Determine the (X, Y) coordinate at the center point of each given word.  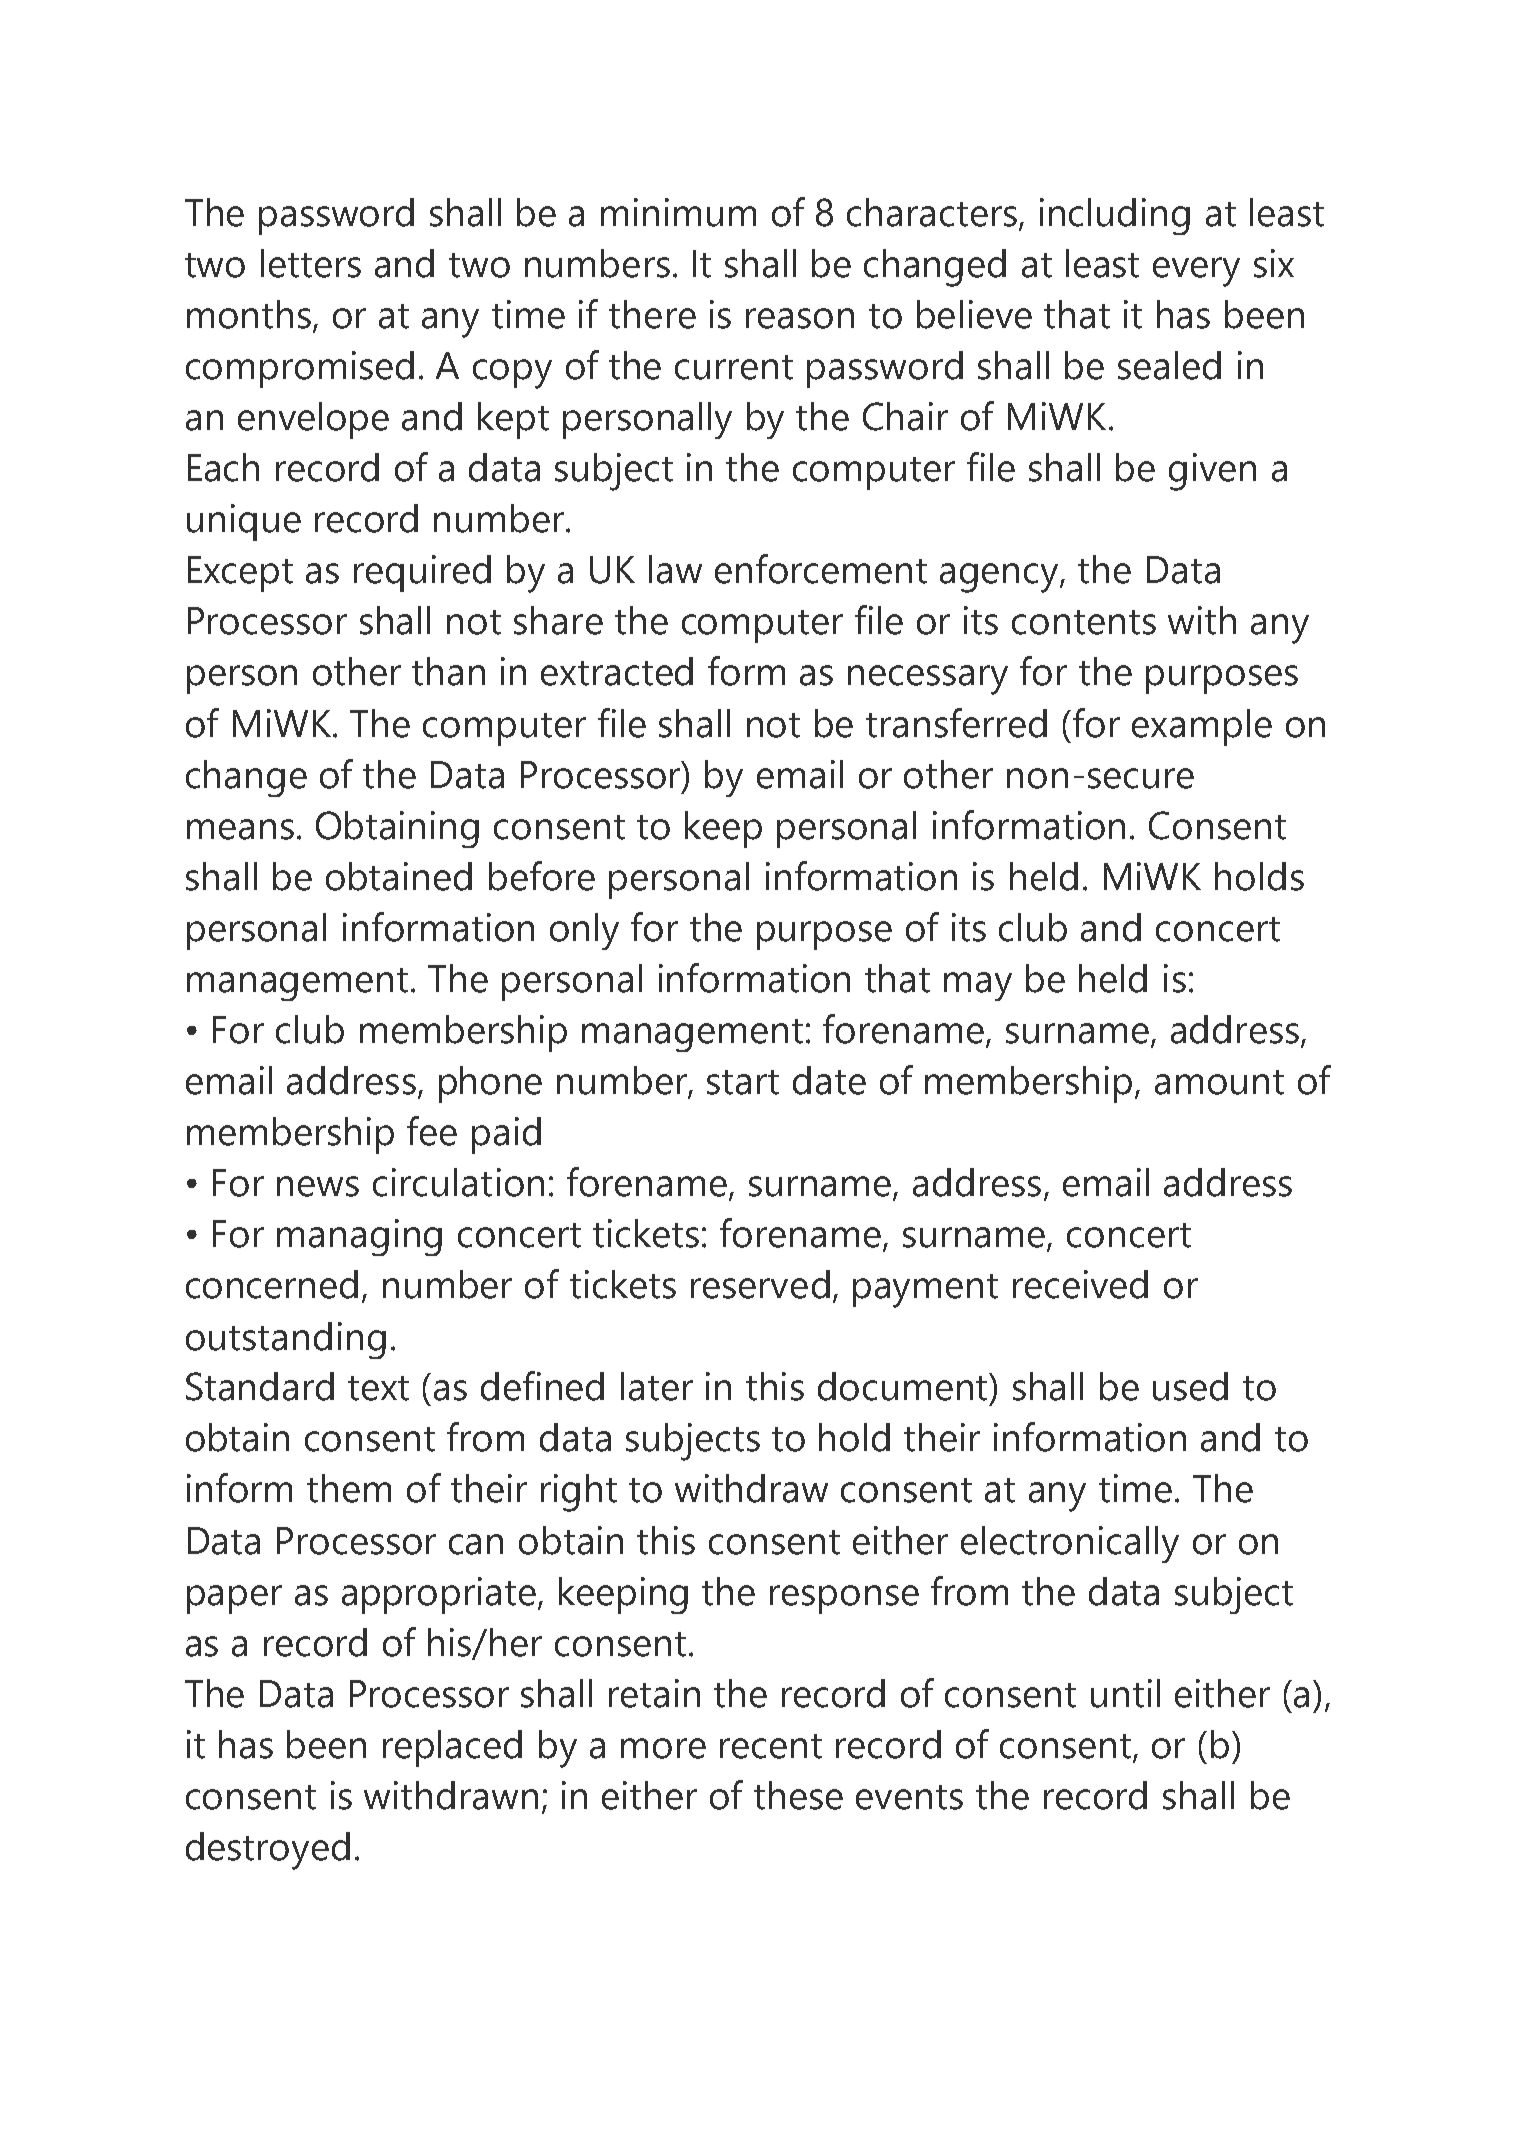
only (584, 931)
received (1080, 1284)
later (657, 1386)
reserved (760, 1284)
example (1202, 727)
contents (1084, 622)
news (318, 1186)
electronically (1070, 1544)
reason (800, 318)
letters (311, 263)
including (1115, 216)
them (349, 1488)
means (240, 829)
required (422, 573)
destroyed (268, 1851)
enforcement (821, 569)
